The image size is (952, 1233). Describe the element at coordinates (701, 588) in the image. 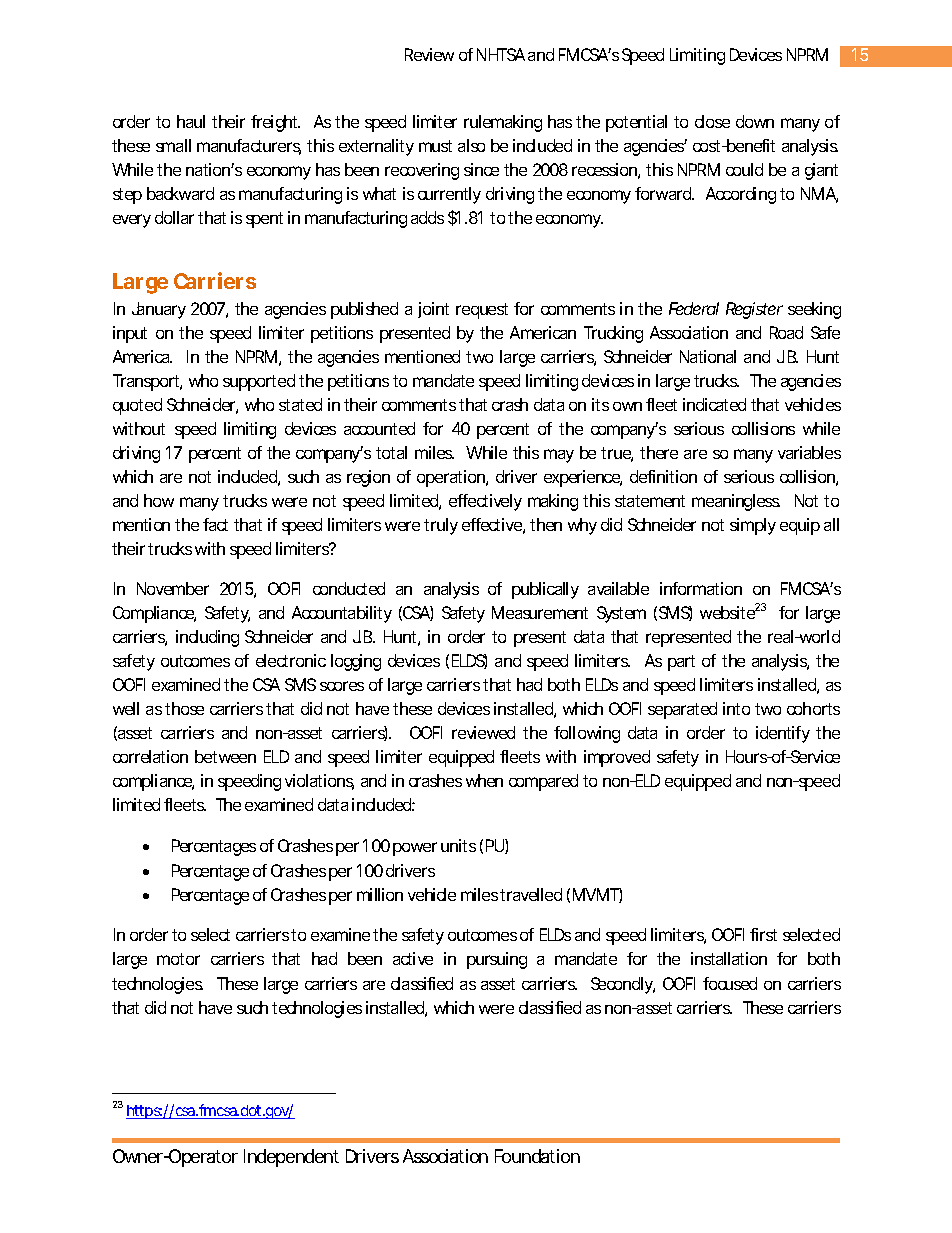

I see `information` at that location.
